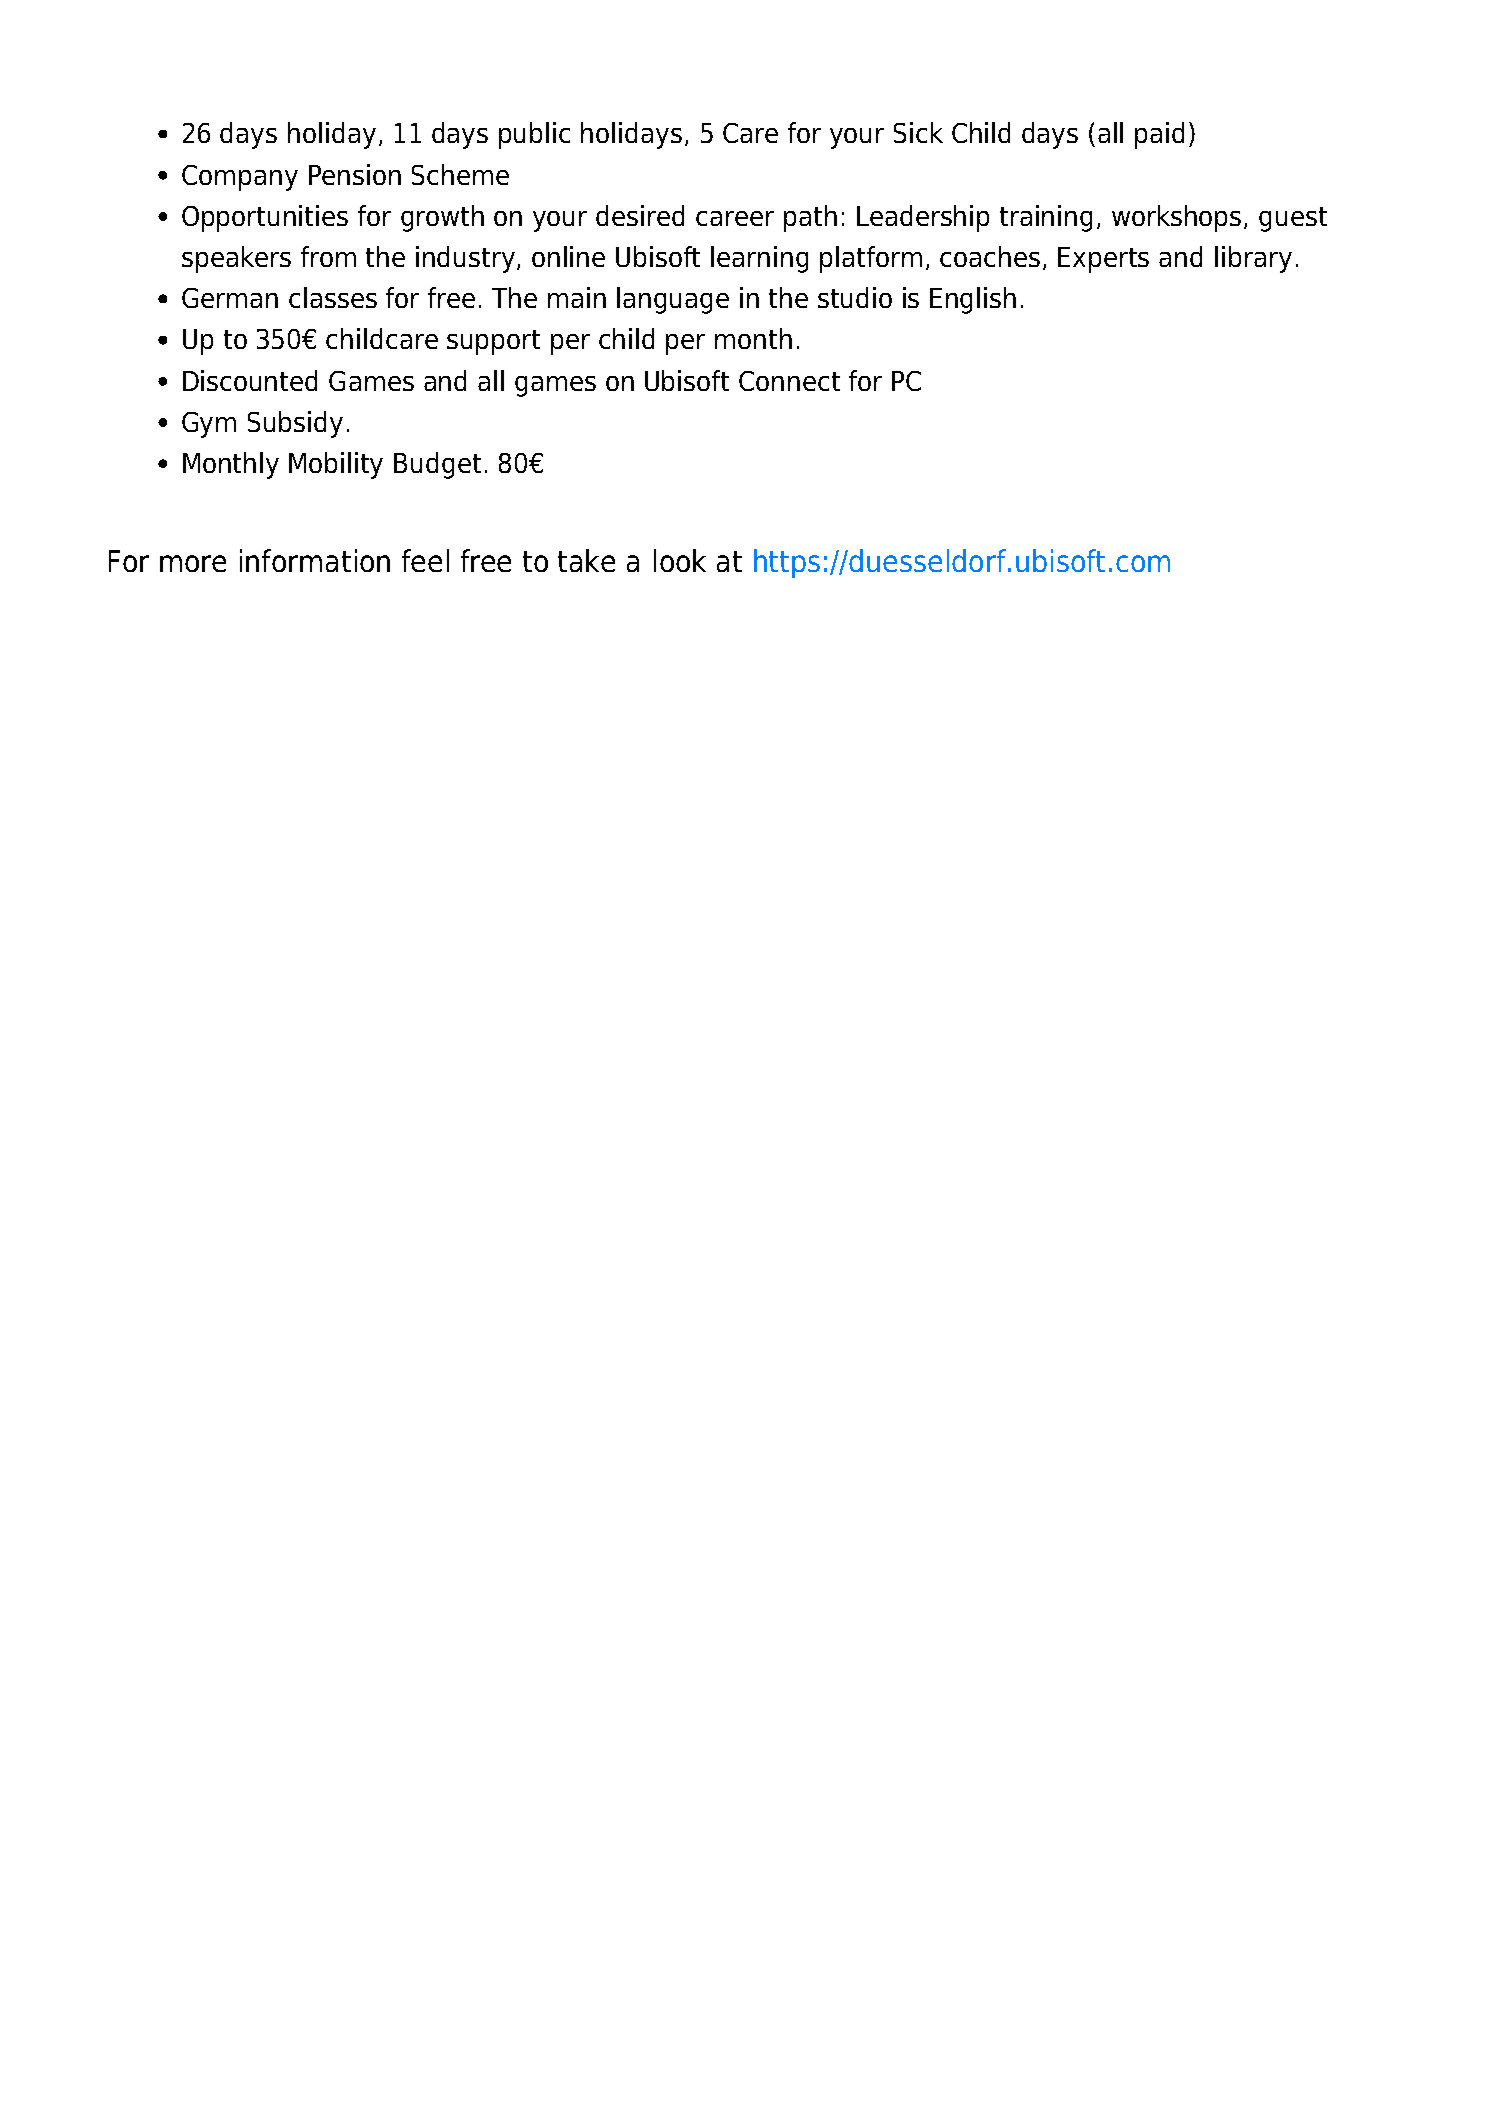  Describe the element at coordinates (1103, 260) in the screenshot. I see `Experts` at that location.
